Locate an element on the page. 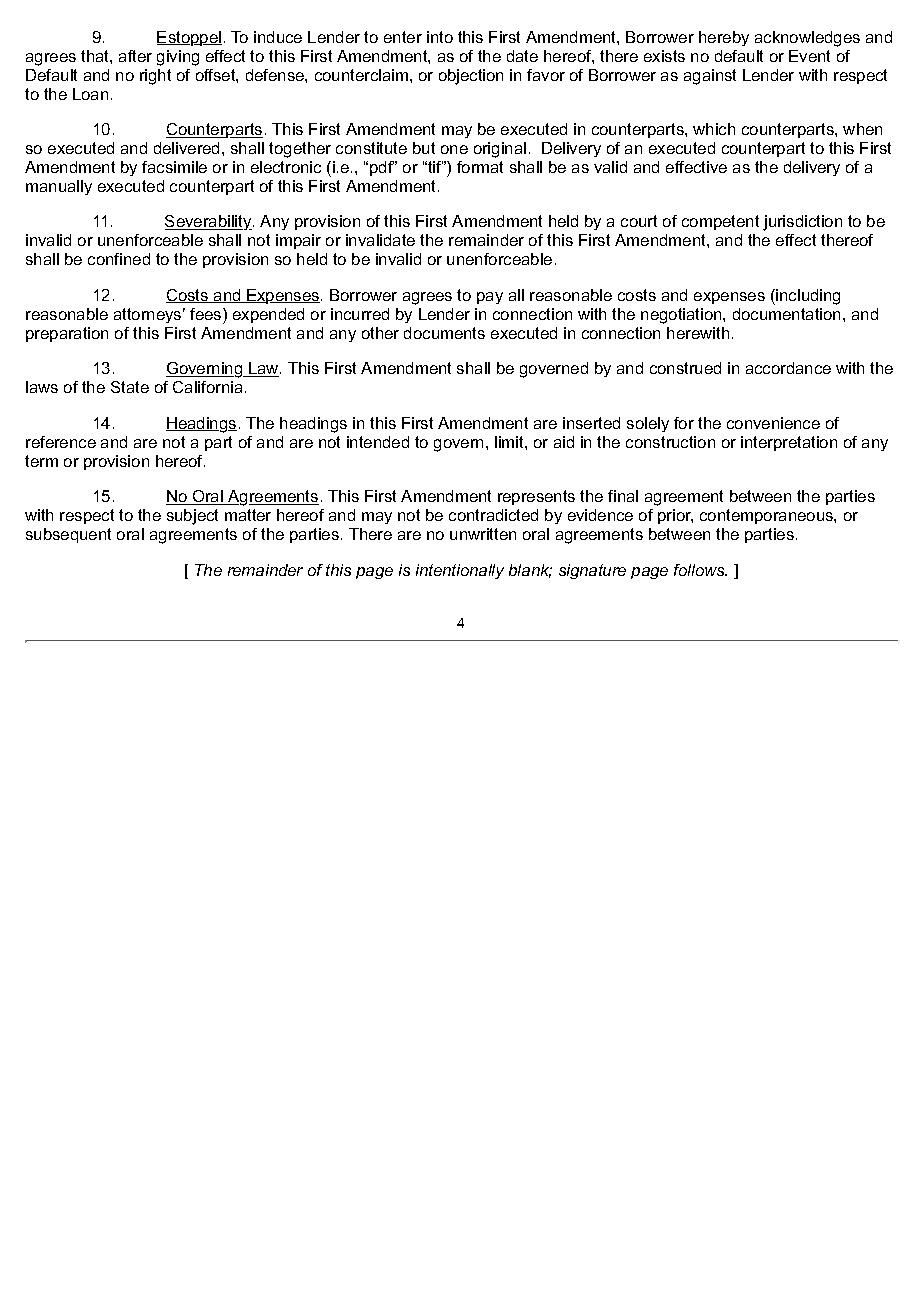 The width and height of the image is (924, 1308). fees is located at coordinates (207, 314).
